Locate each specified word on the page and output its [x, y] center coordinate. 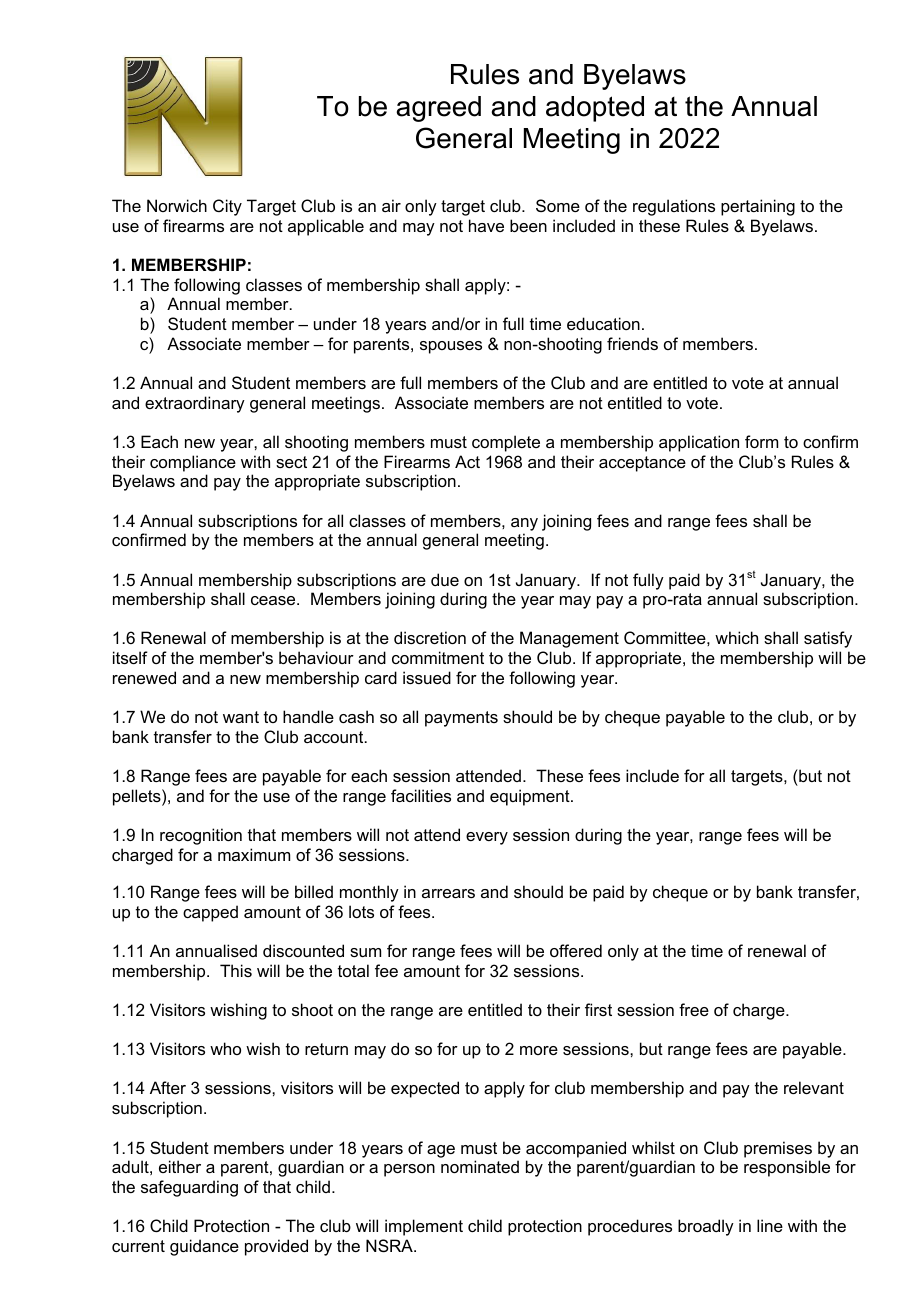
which [736, 637]
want [241, 717]
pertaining [758, 207]
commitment [438, 657]
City [227, 207]
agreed [438, 109]
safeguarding [189, 1188]
